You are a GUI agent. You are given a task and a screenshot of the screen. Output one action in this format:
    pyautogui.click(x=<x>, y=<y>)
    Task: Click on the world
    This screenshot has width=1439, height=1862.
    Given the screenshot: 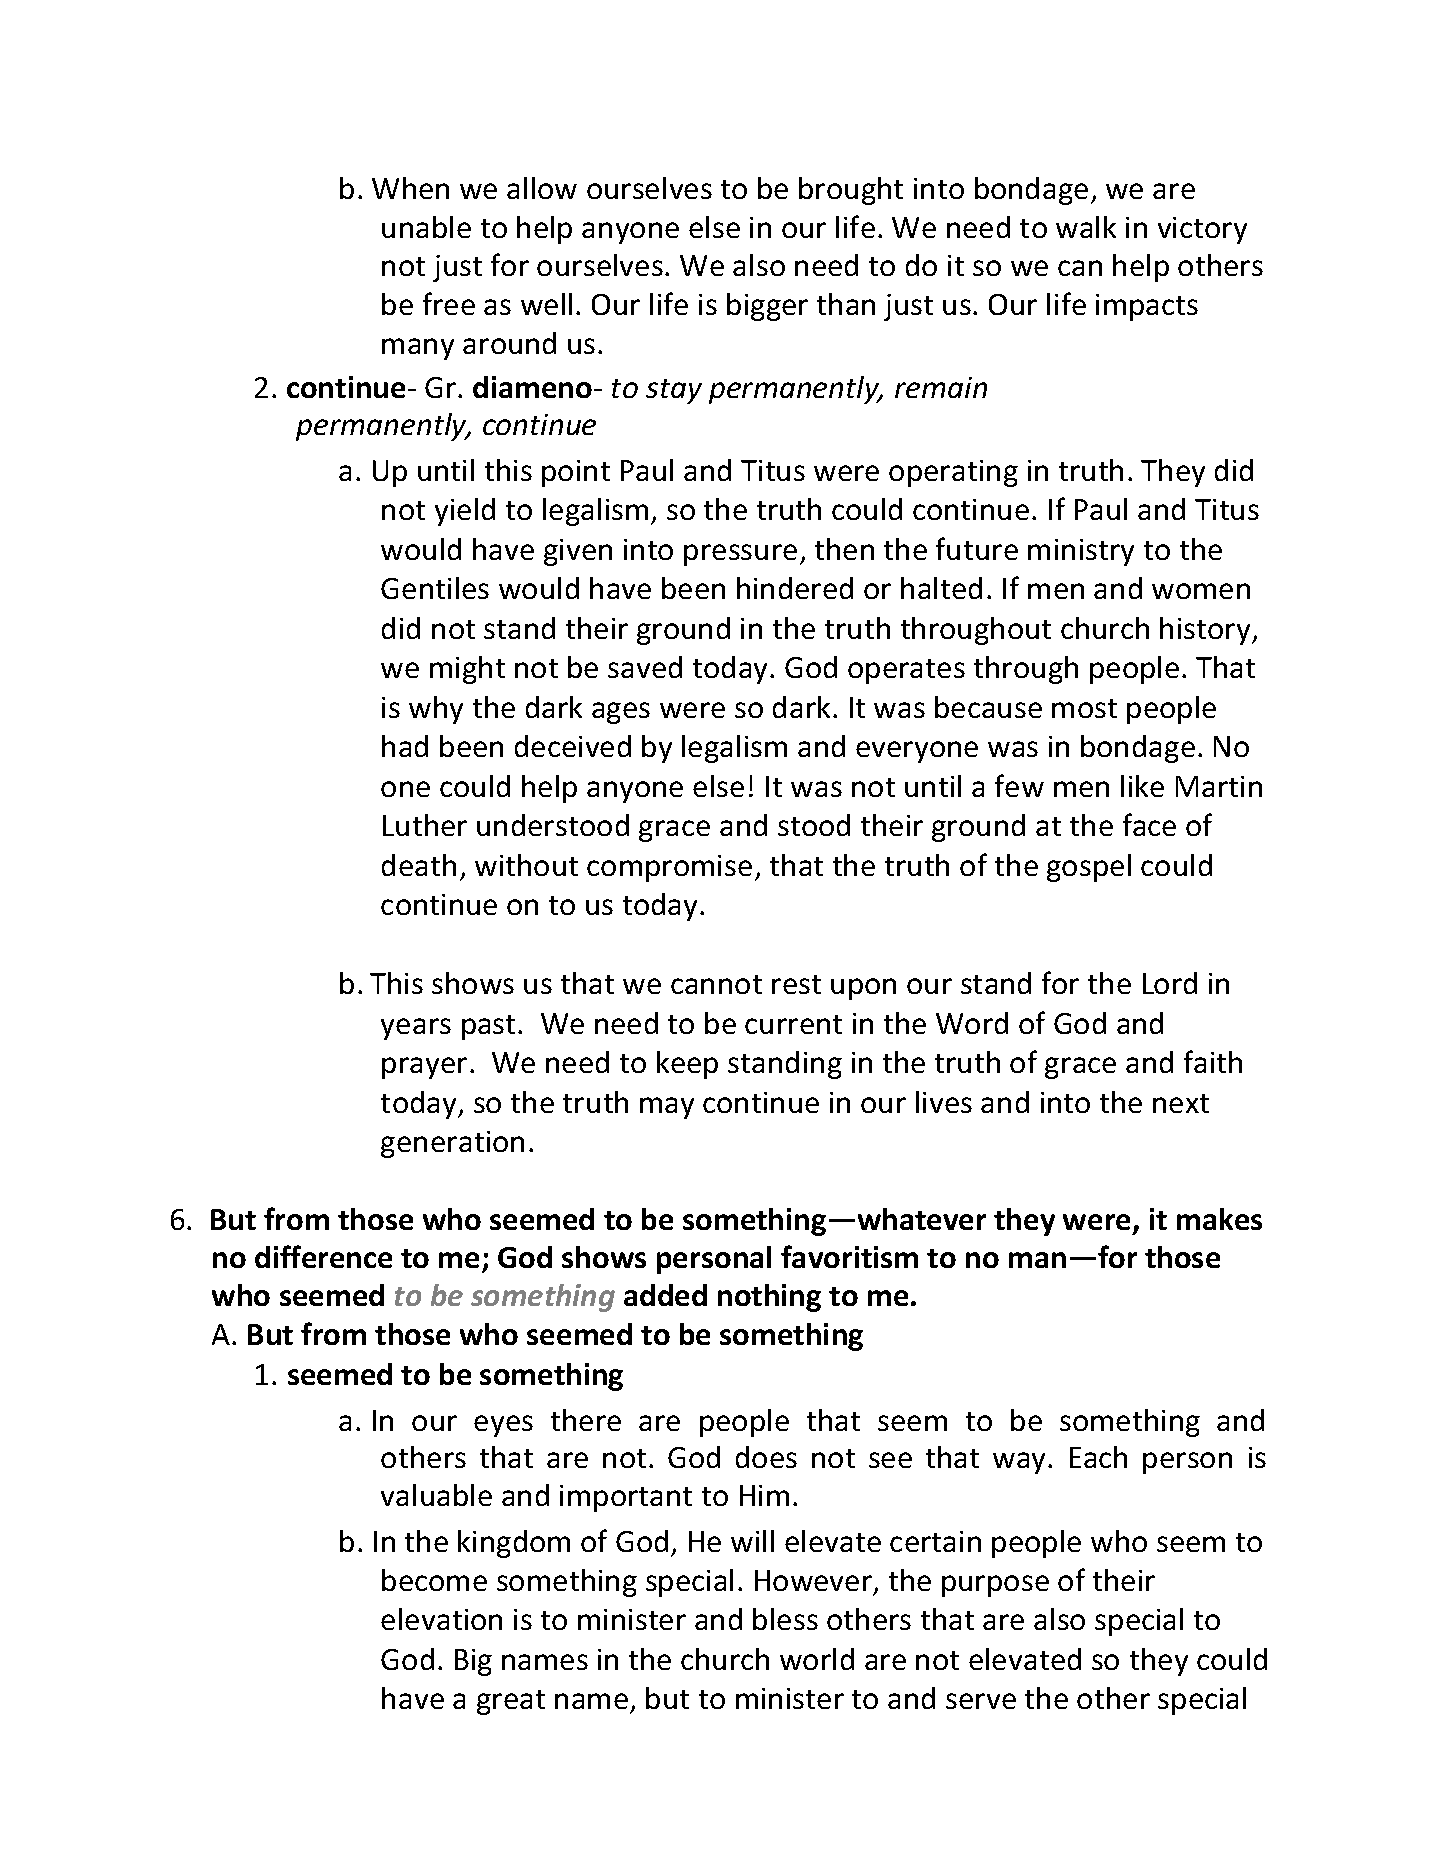 What is the action you would take?
    pyautogui.click(x=817, y=1659)
